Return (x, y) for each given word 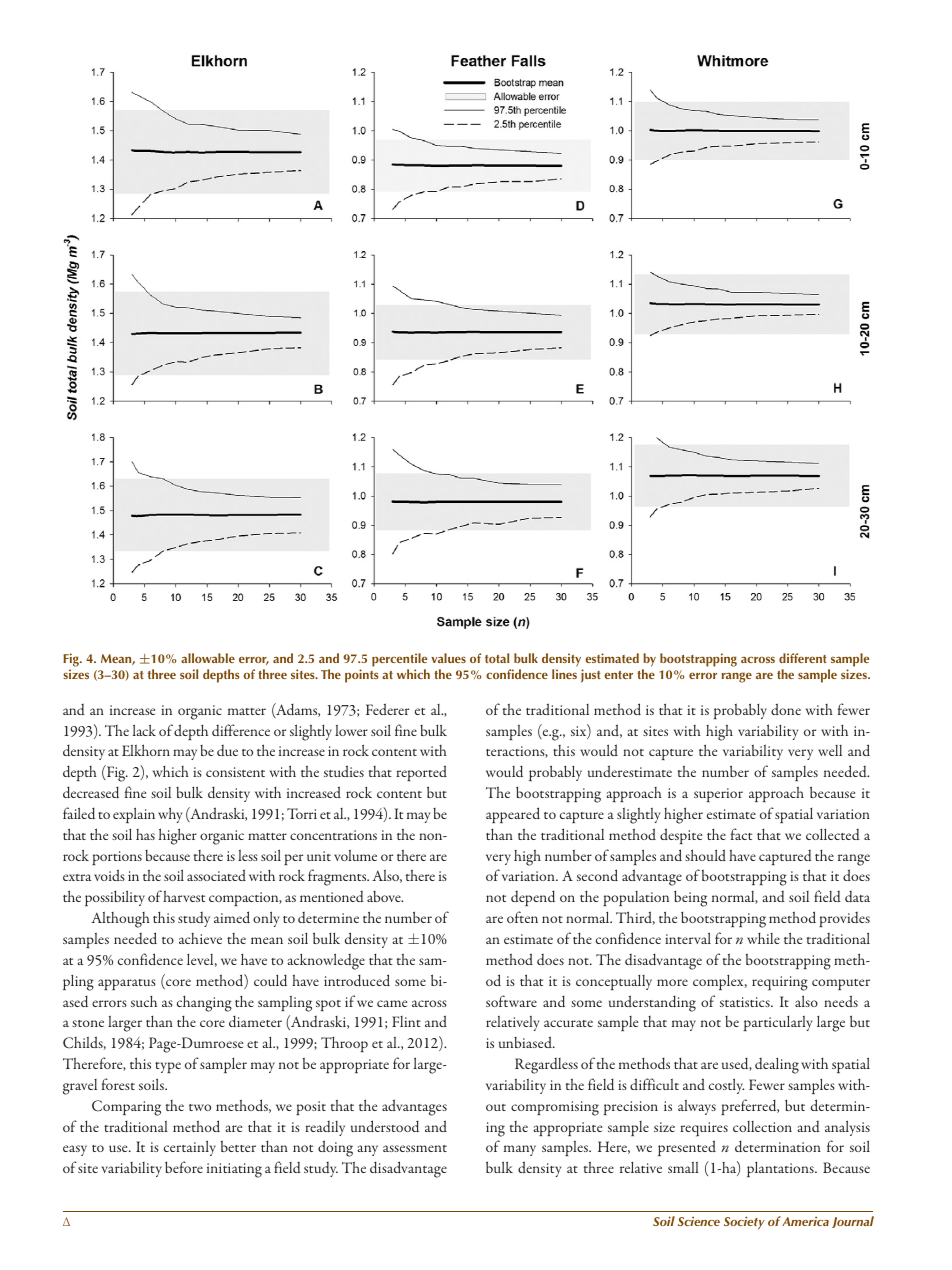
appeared (513, 815)
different (803, 658)
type (168, 1067)
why (170, 815)
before (184, 1167)
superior (718, 795)
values (448, 658)
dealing (777, 1066)
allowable (208, 658)
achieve (200, 938)
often (522, 917)
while (763, 938)
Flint (406, 1021)
